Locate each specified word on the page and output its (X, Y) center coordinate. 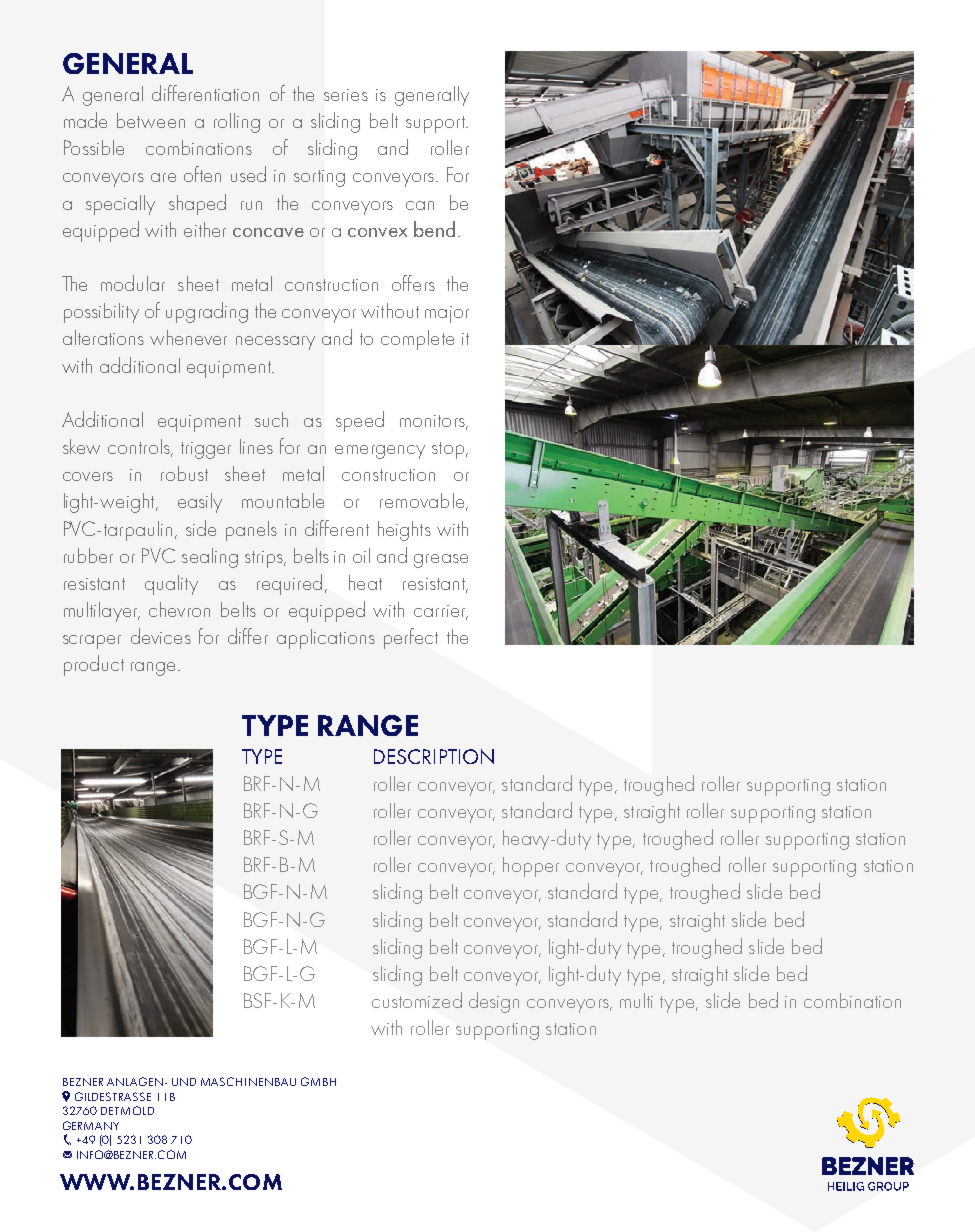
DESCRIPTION (434, 756)
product (94, 665)
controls (140, 448)
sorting (319, 178)
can (420, 205)
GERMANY (91, 1125)
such (271, 419)
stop (449, 450)
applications (326, 639)
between (151, 120)
